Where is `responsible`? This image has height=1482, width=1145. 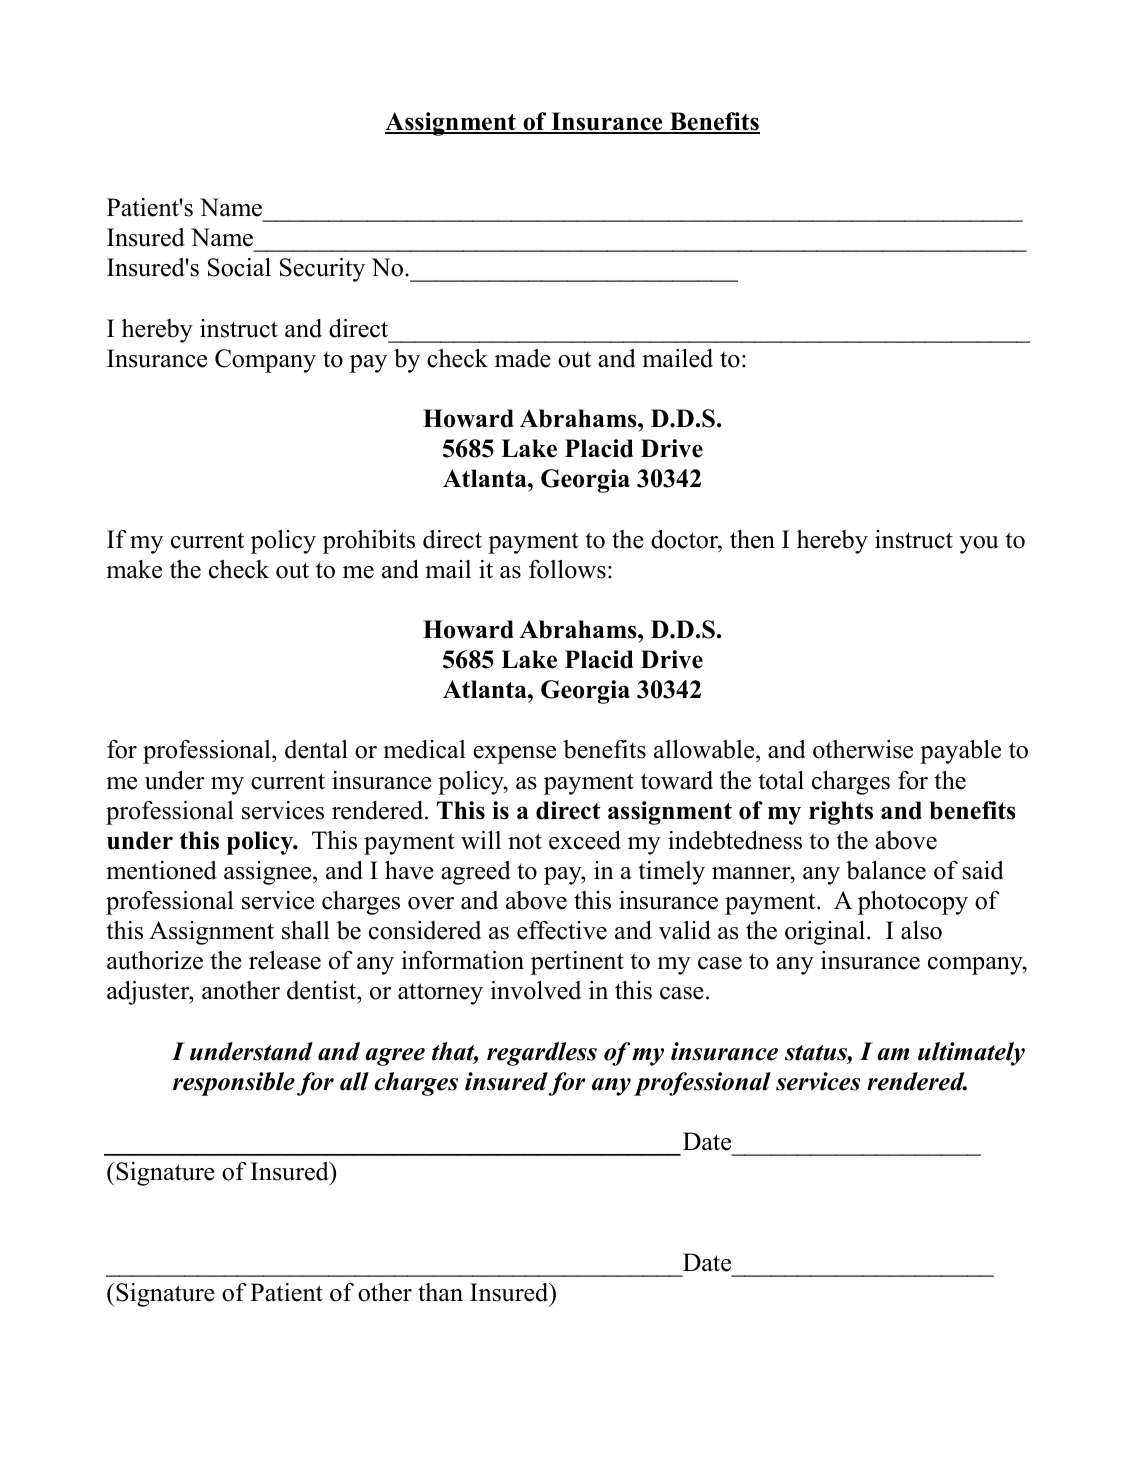 responsible is located at coordinates (234, 1084).
